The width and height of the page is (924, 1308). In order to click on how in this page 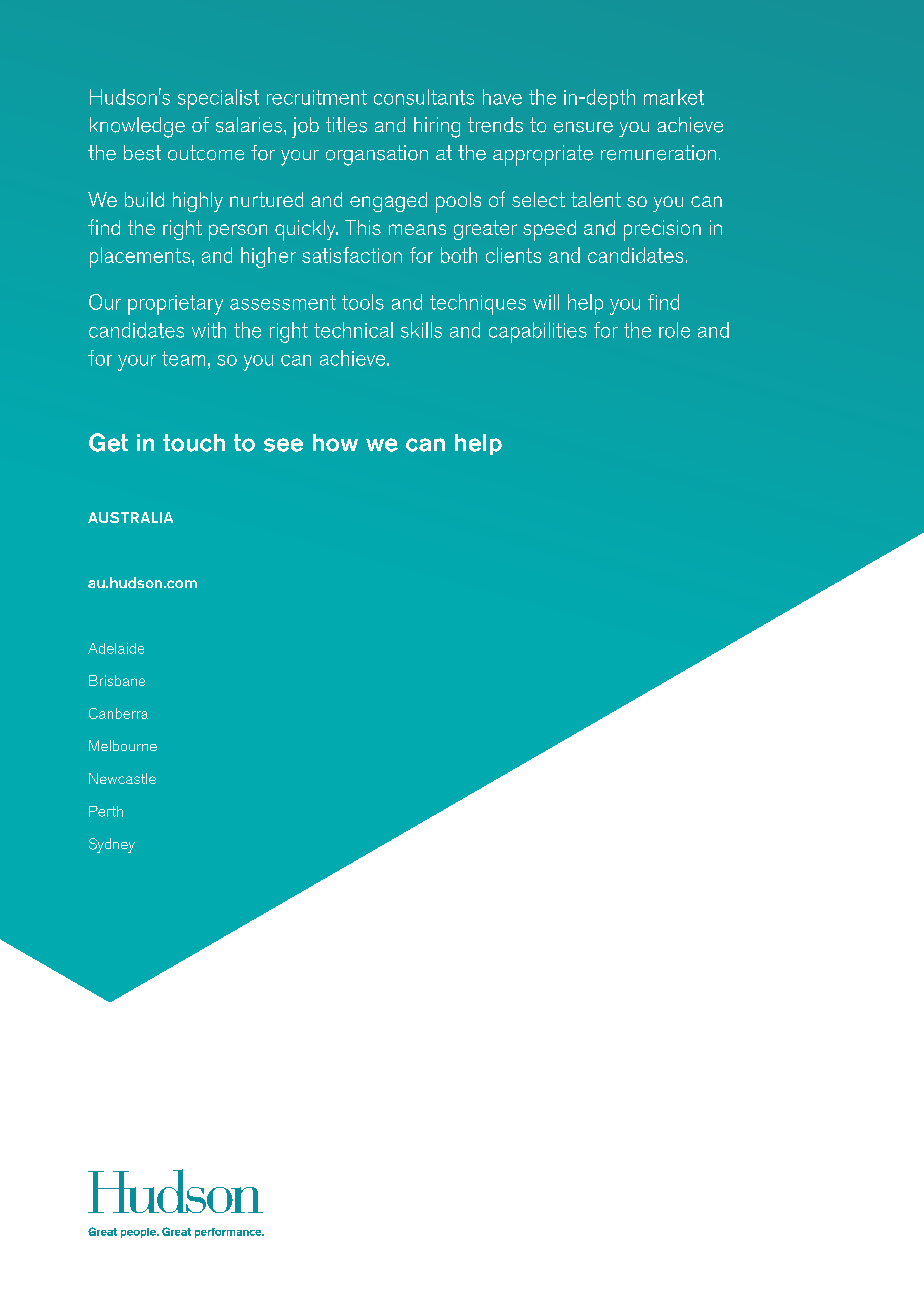, I will do `click(335, 443)`.
